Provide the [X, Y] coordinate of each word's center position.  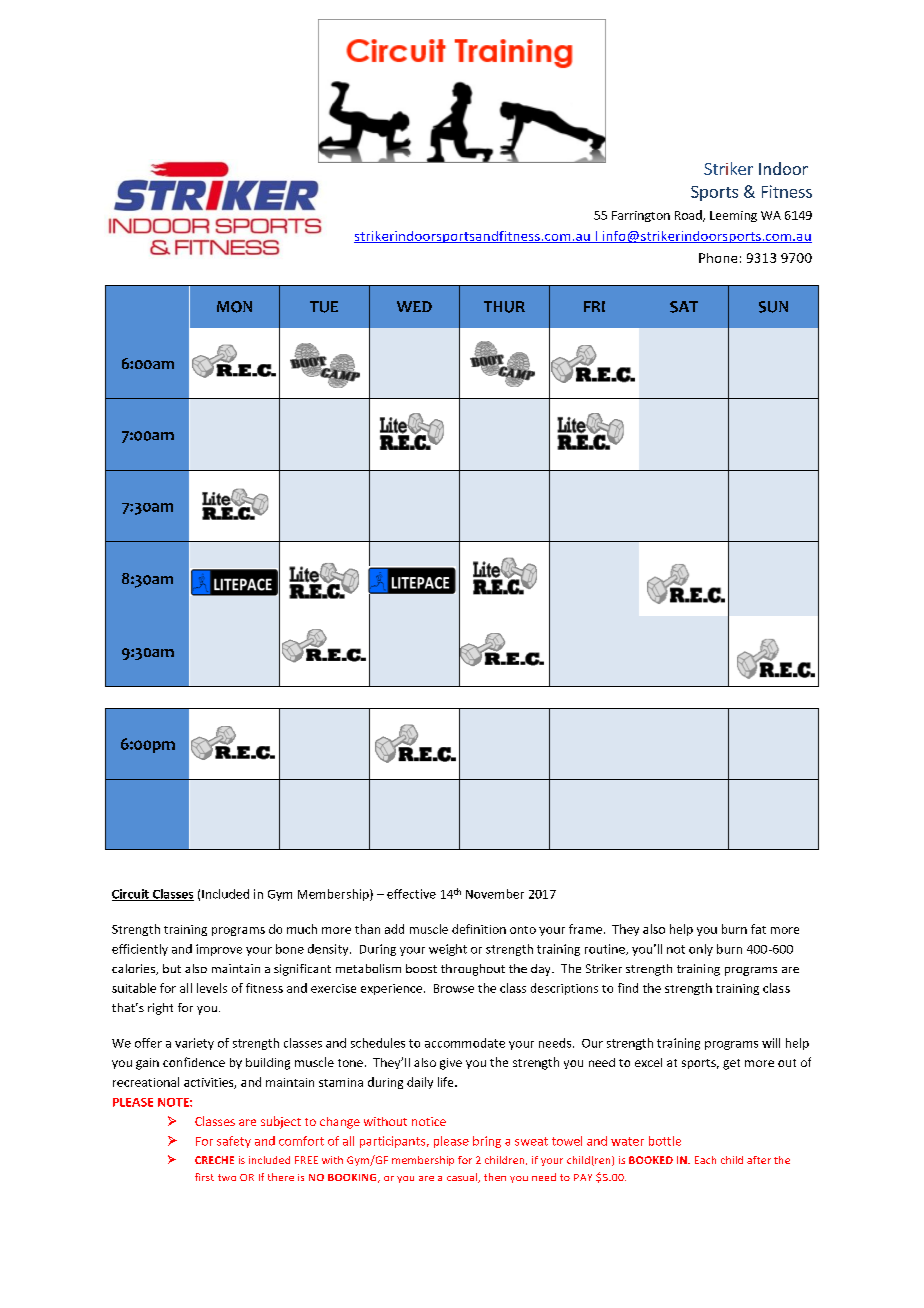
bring [487, 1142]
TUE [324, 307]
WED [414, 306]
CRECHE [214, 1160]
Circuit [131, 895]
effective [411, 894]
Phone [718, 258]
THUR [504, 307]
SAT [684, 307]
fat [758, 929]
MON [234, 307]
